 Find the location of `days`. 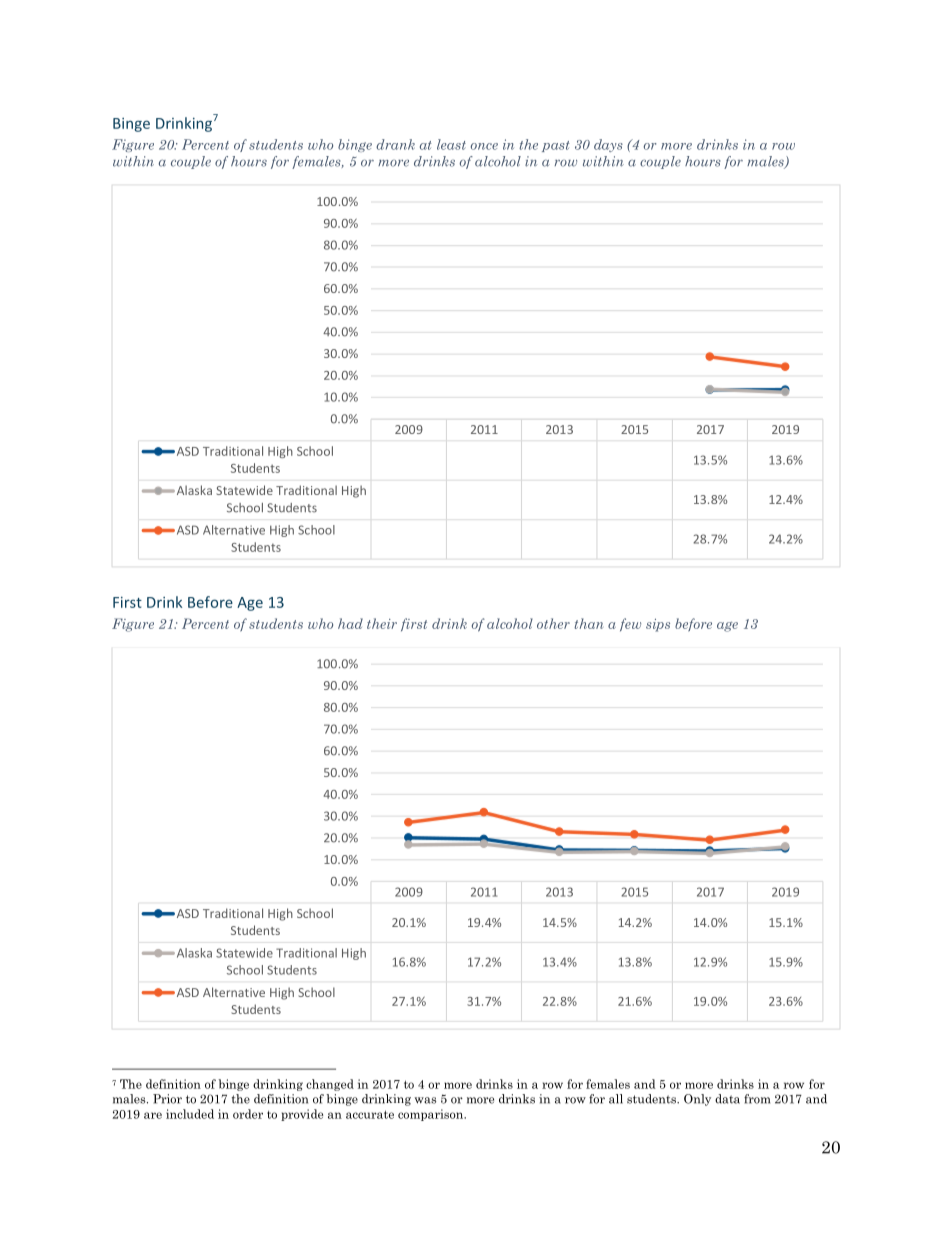

days is located at coordinates (608, 145).
